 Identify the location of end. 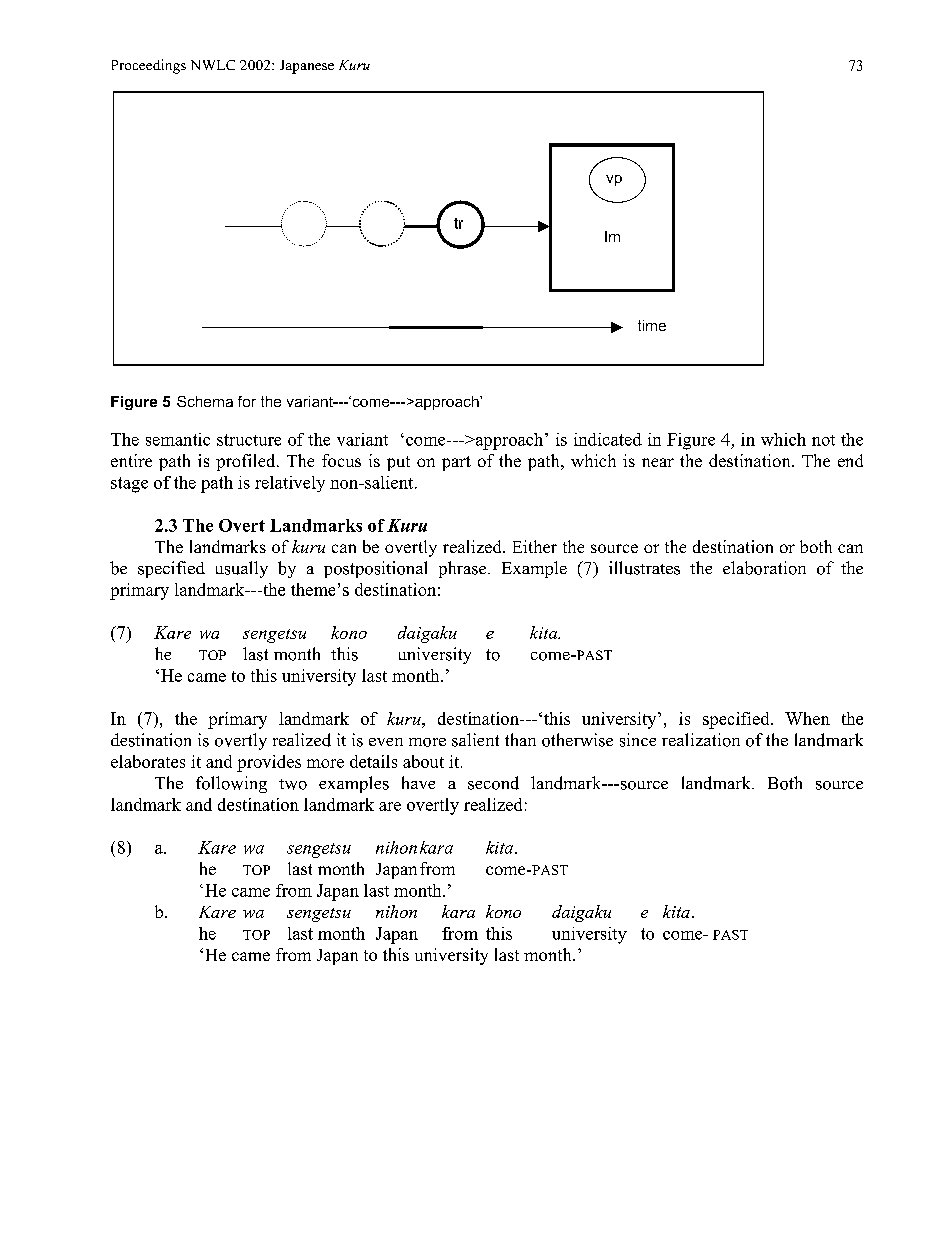
(850, 460).
